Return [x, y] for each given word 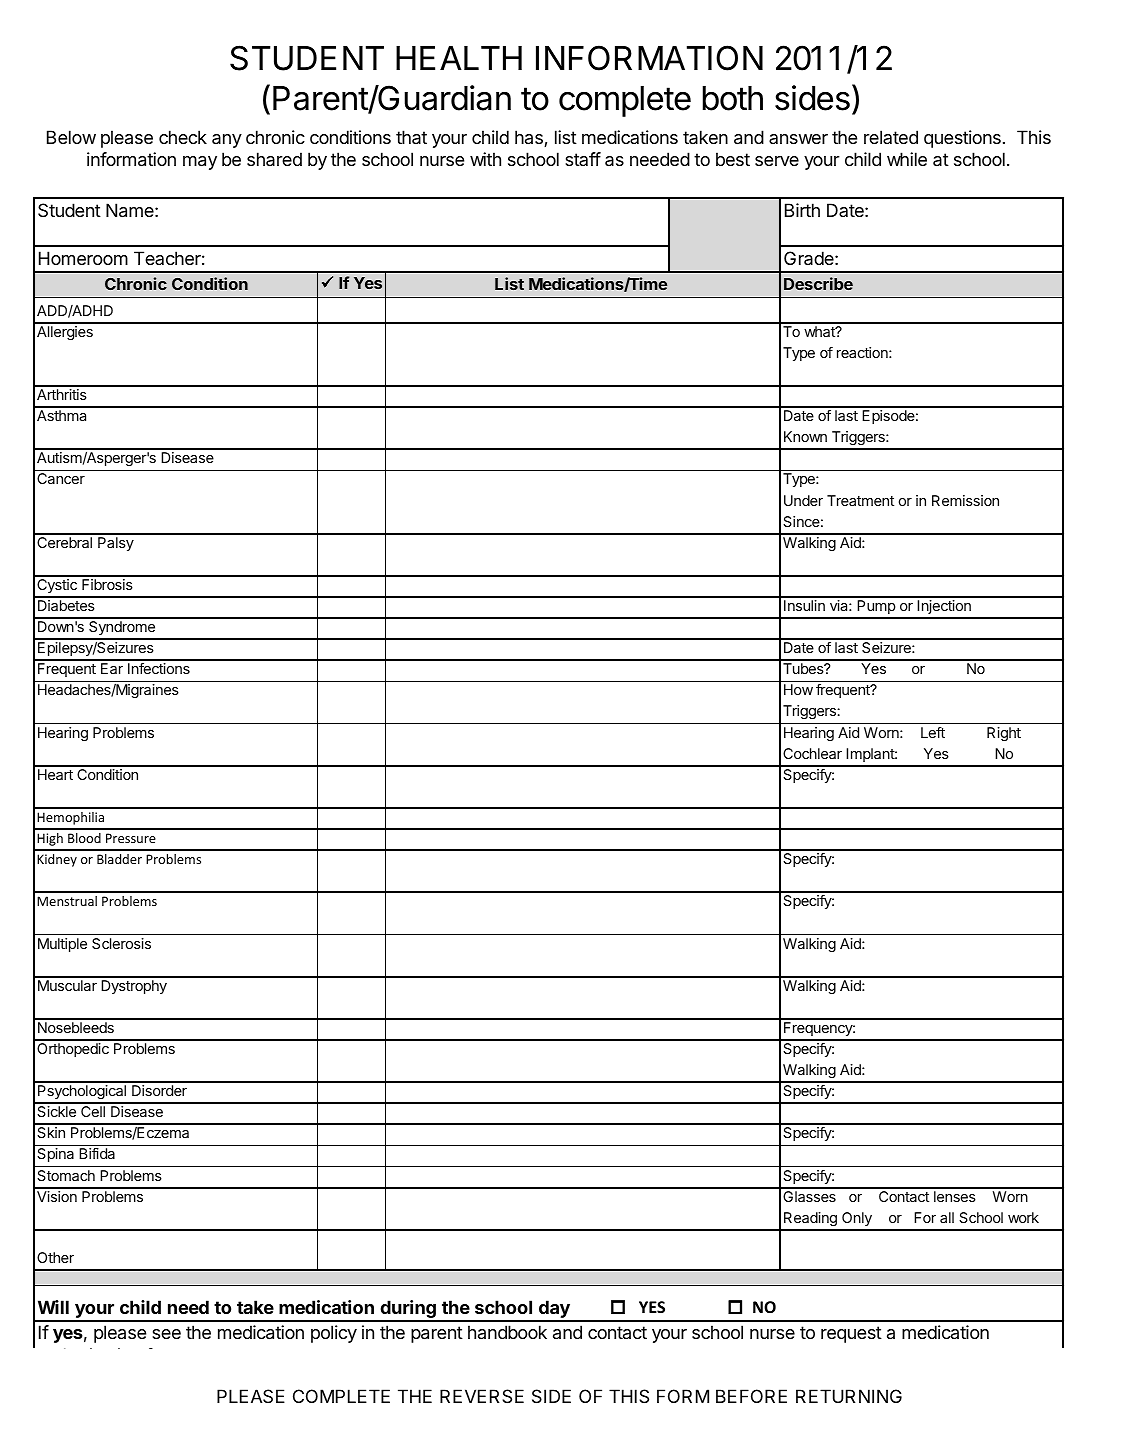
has [530, 138]
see [166, 1334]
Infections [159, 668]
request [851, 1334]
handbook [507, 1332]
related [891, 137]
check [183, 137]
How [798, 689]
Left [933, 732]
